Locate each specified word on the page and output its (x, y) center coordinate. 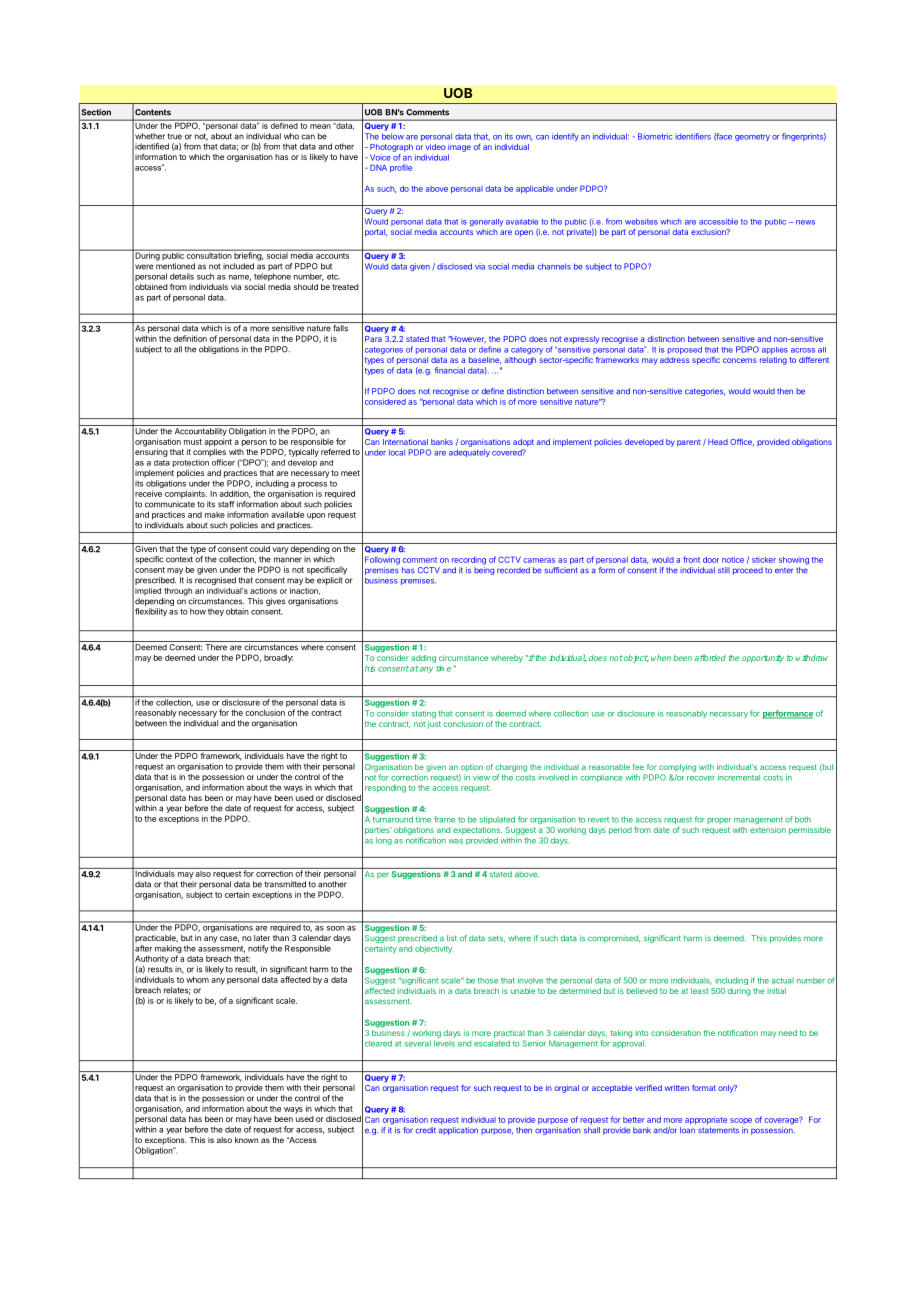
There (216, 647)
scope (741, 1121)
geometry (752, 137)
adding (423, 659)
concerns (740, 360)
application (458, 1131)
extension (768, 830)
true (175, 136)
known (246, 1140)
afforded (710, 657)
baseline (485, 360)
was (455, 841)
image (459, 148)
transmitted (285, 884)
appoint (218, 442)
